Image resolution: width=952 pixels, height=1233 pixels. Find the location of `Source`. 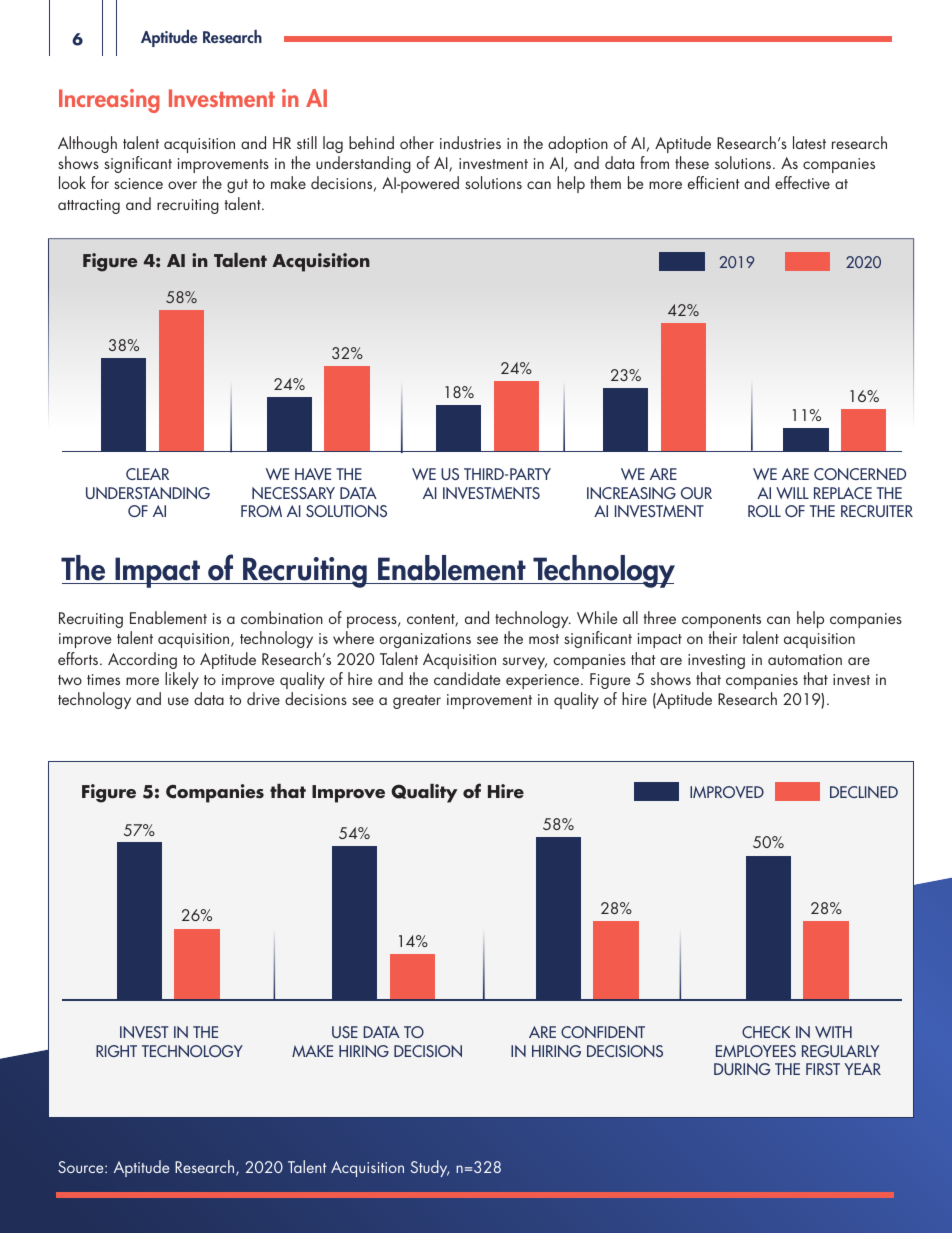

Source is located at coordinates (82, 1167).
